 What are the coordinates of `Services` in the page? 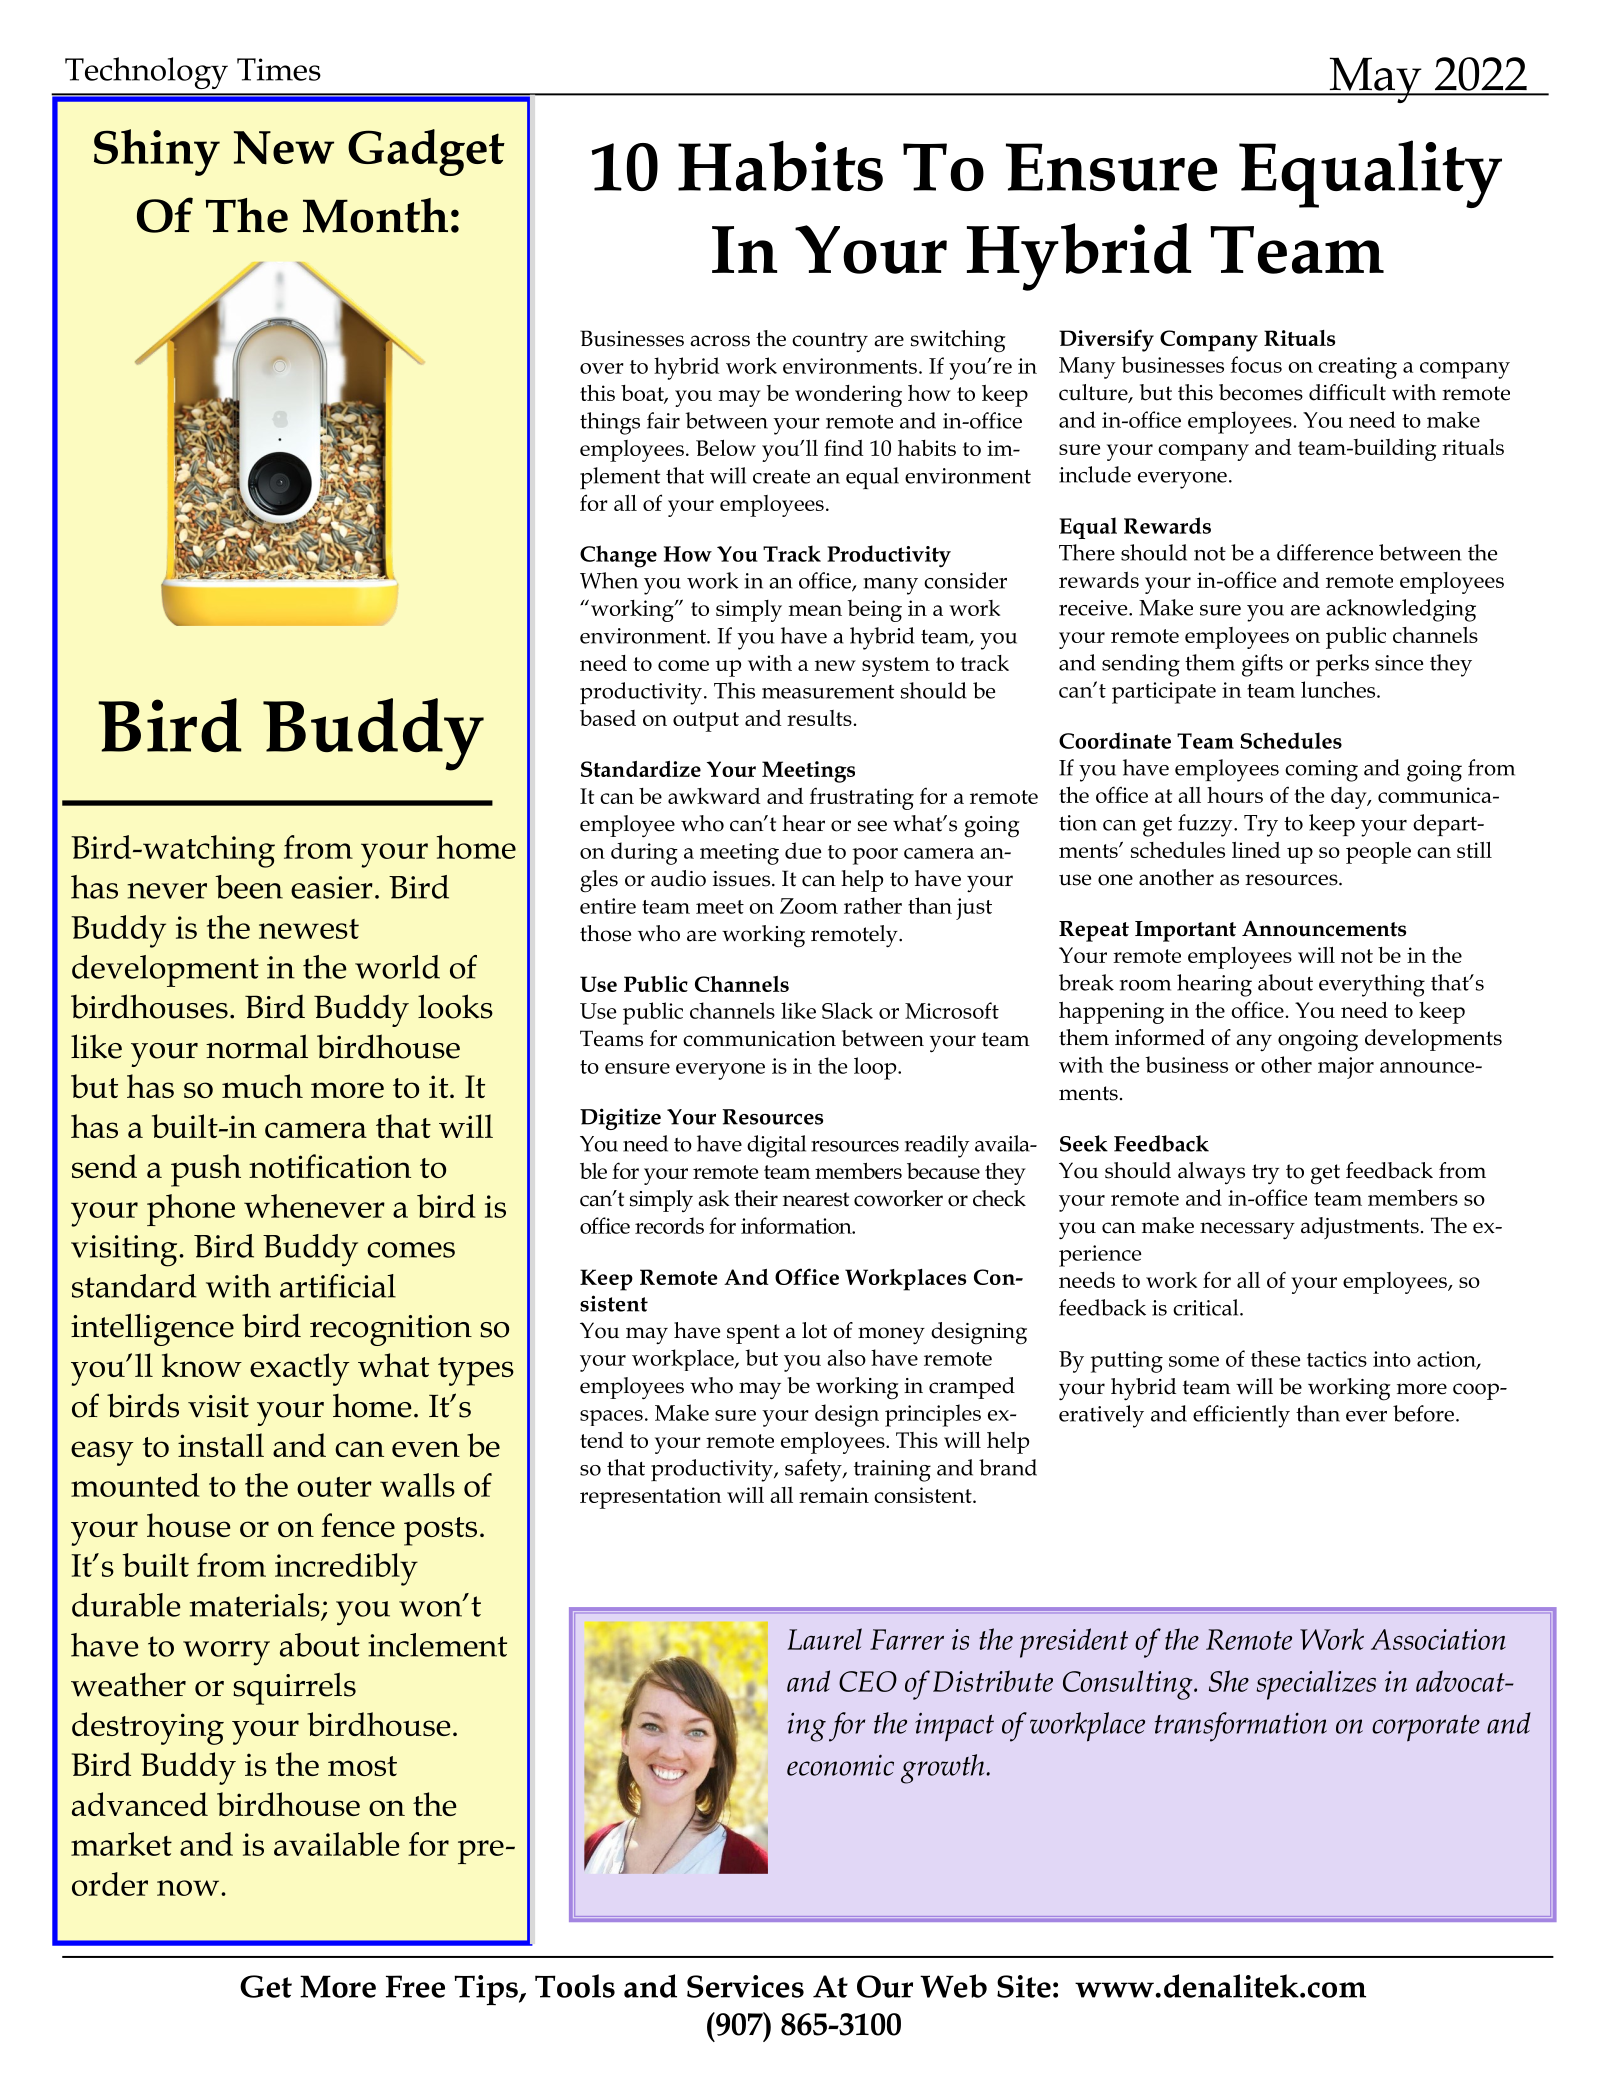 It's located at (745, 1986).
